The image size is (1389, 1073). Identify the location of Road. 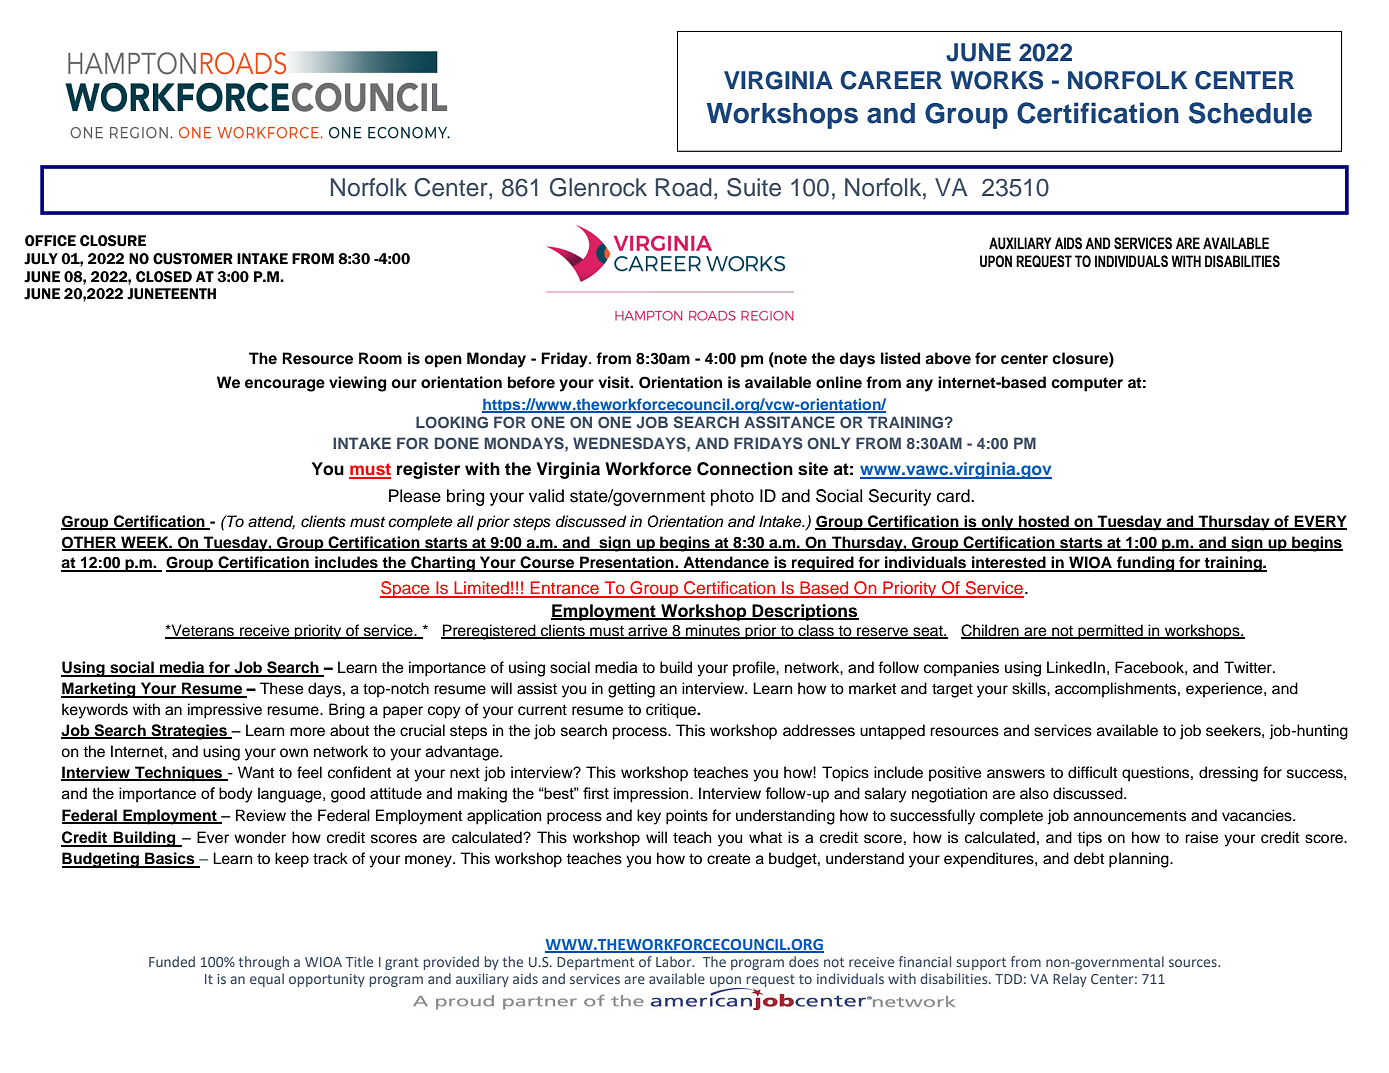
(684, 187).
